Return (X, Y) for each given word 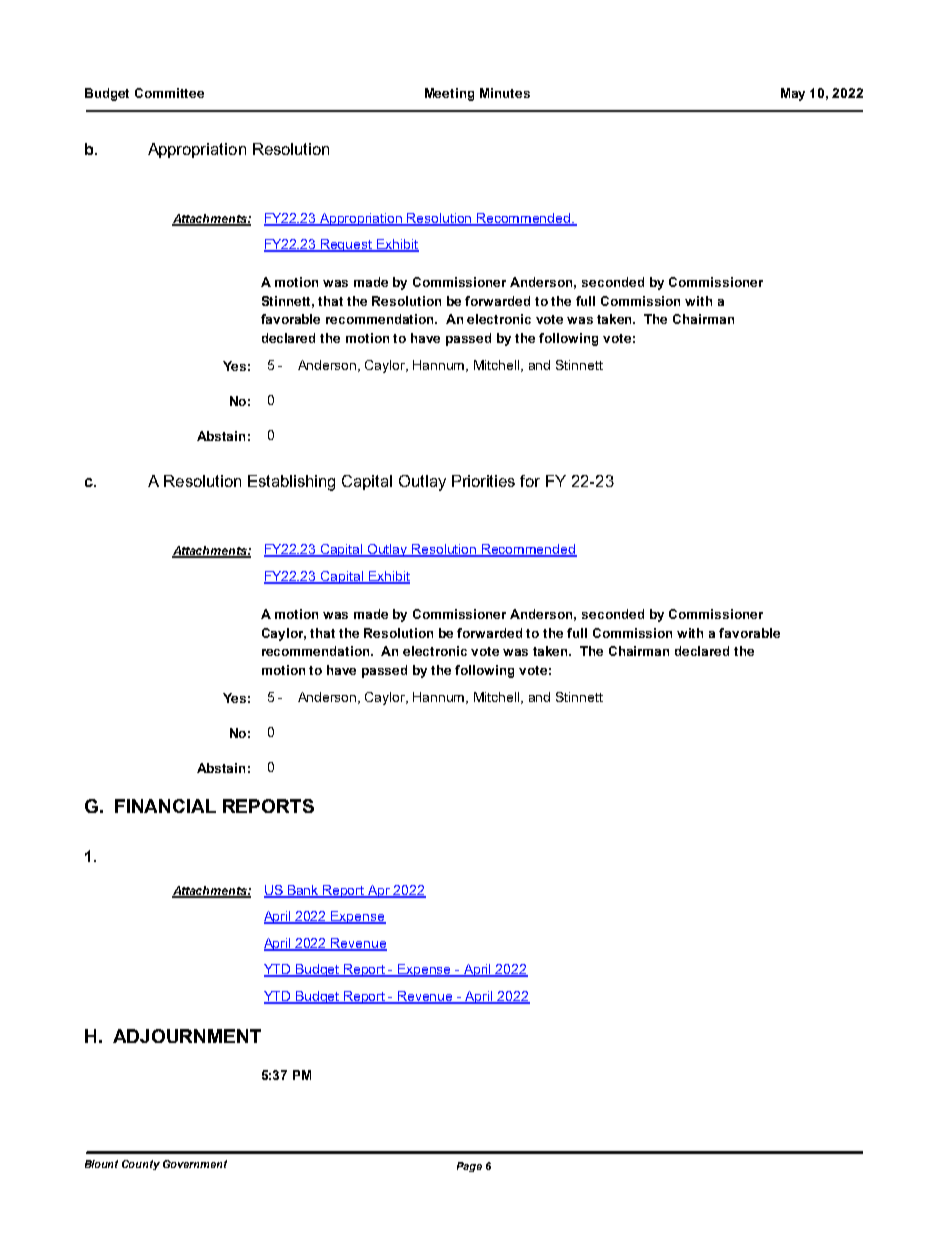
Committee (169, 93)
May (793, 94)
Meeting (449, 94)
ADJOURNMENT (187, 1036)
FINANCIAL (165, 806)
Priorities (483, 481)
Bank (303, 891)
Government (195, 1164)
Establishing (291, 483)
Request (347, 245)
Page (469, 1167)
